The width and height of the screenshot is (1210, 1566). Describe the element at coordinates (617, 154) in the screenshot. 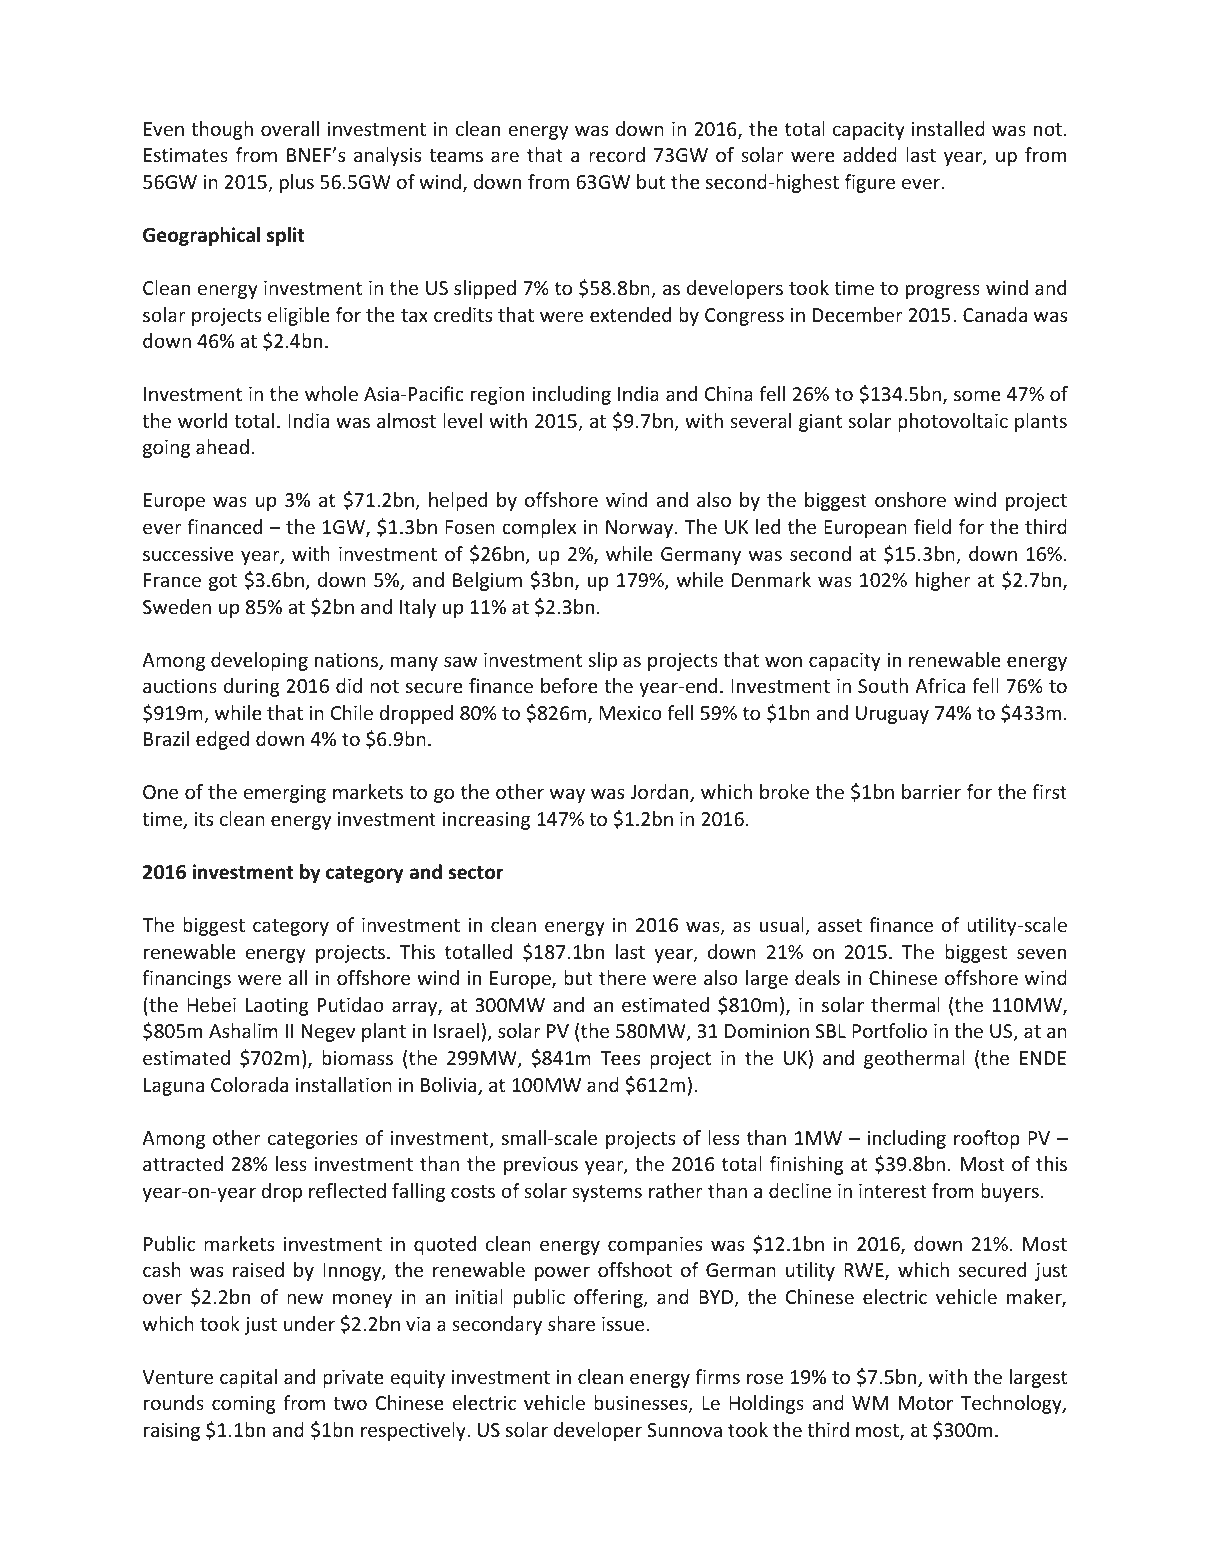

I see `record` at that location.
